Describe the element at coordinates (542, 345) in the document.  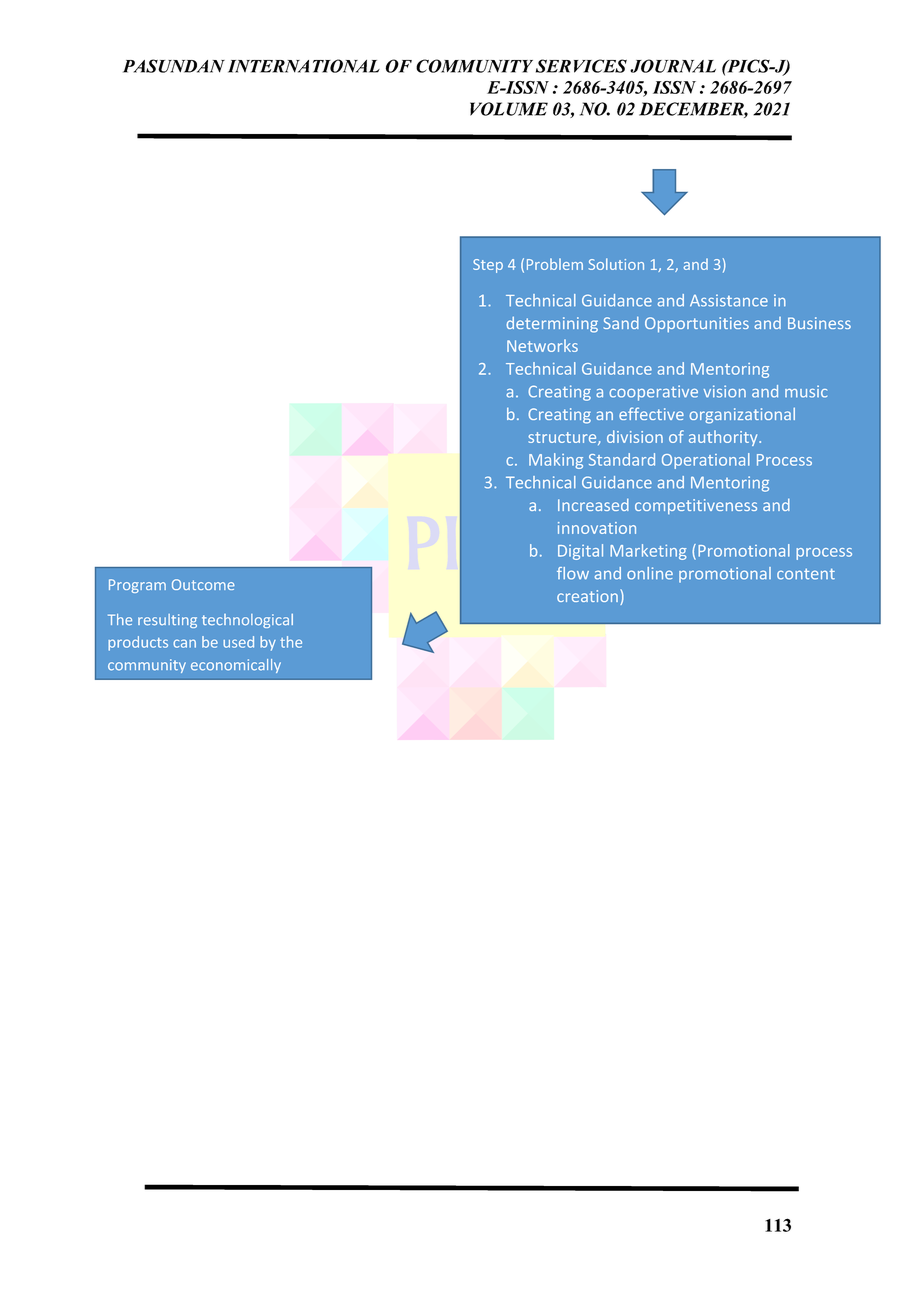
I see `Networks` at that location.
